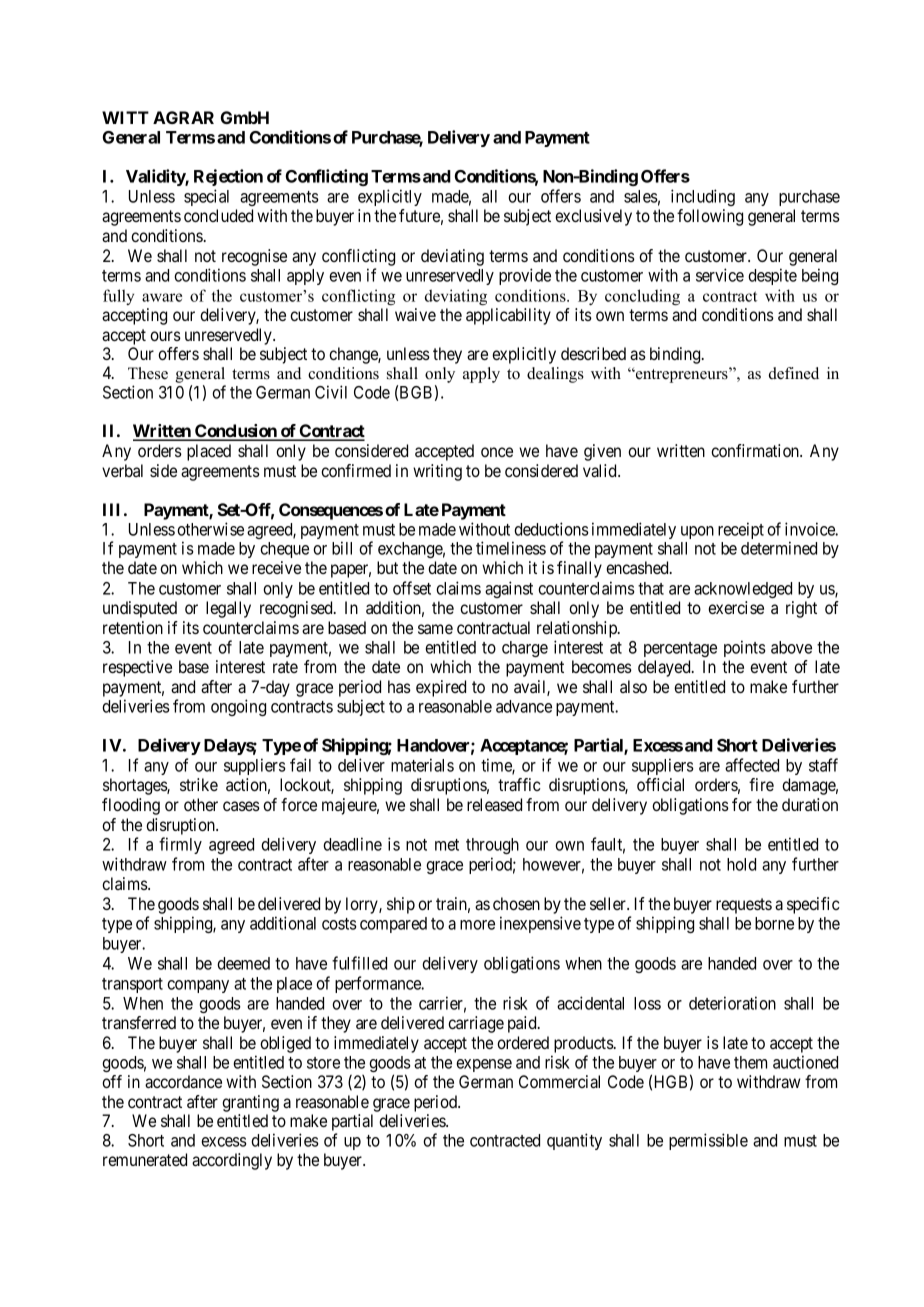  I want to click on fire, so click(761, 784).
